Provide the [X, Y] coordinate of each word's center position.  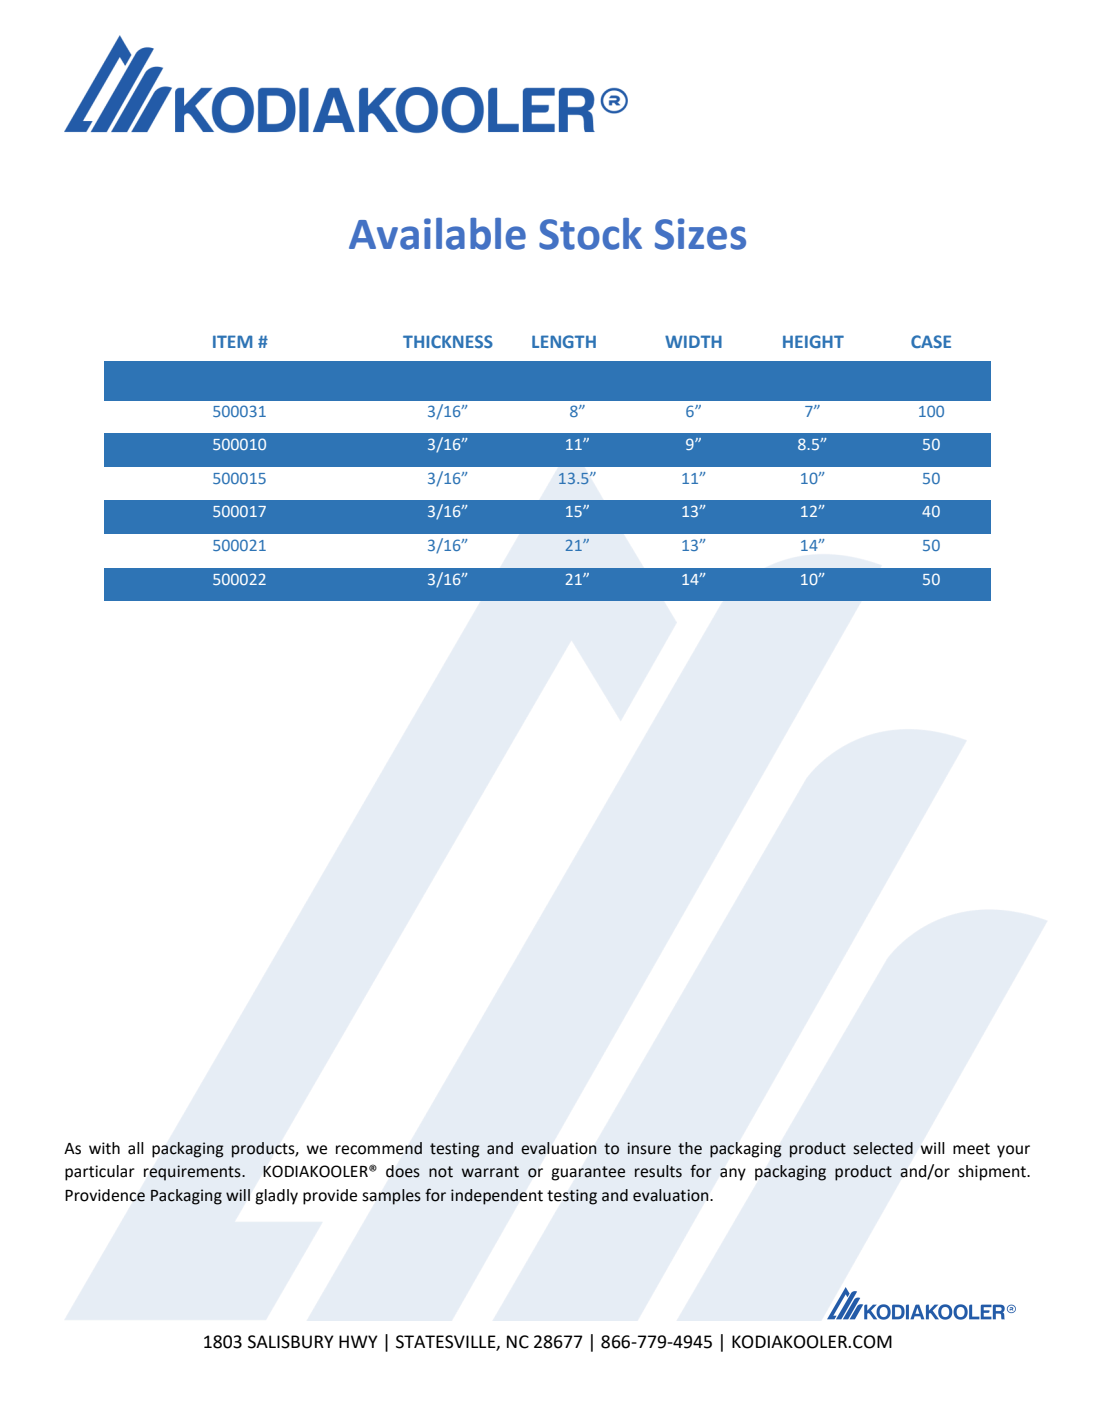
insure [649, 1148]
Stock [590, 234]
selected [883, 1148]
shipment [993, 1173]
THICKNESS [448, 341]
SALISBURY [291, 1342]
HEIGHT [813, 341]
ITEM [232, 341]
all [136, 1148]
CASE [931, 341]
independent [497, 1197]
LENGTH [564, 341]
